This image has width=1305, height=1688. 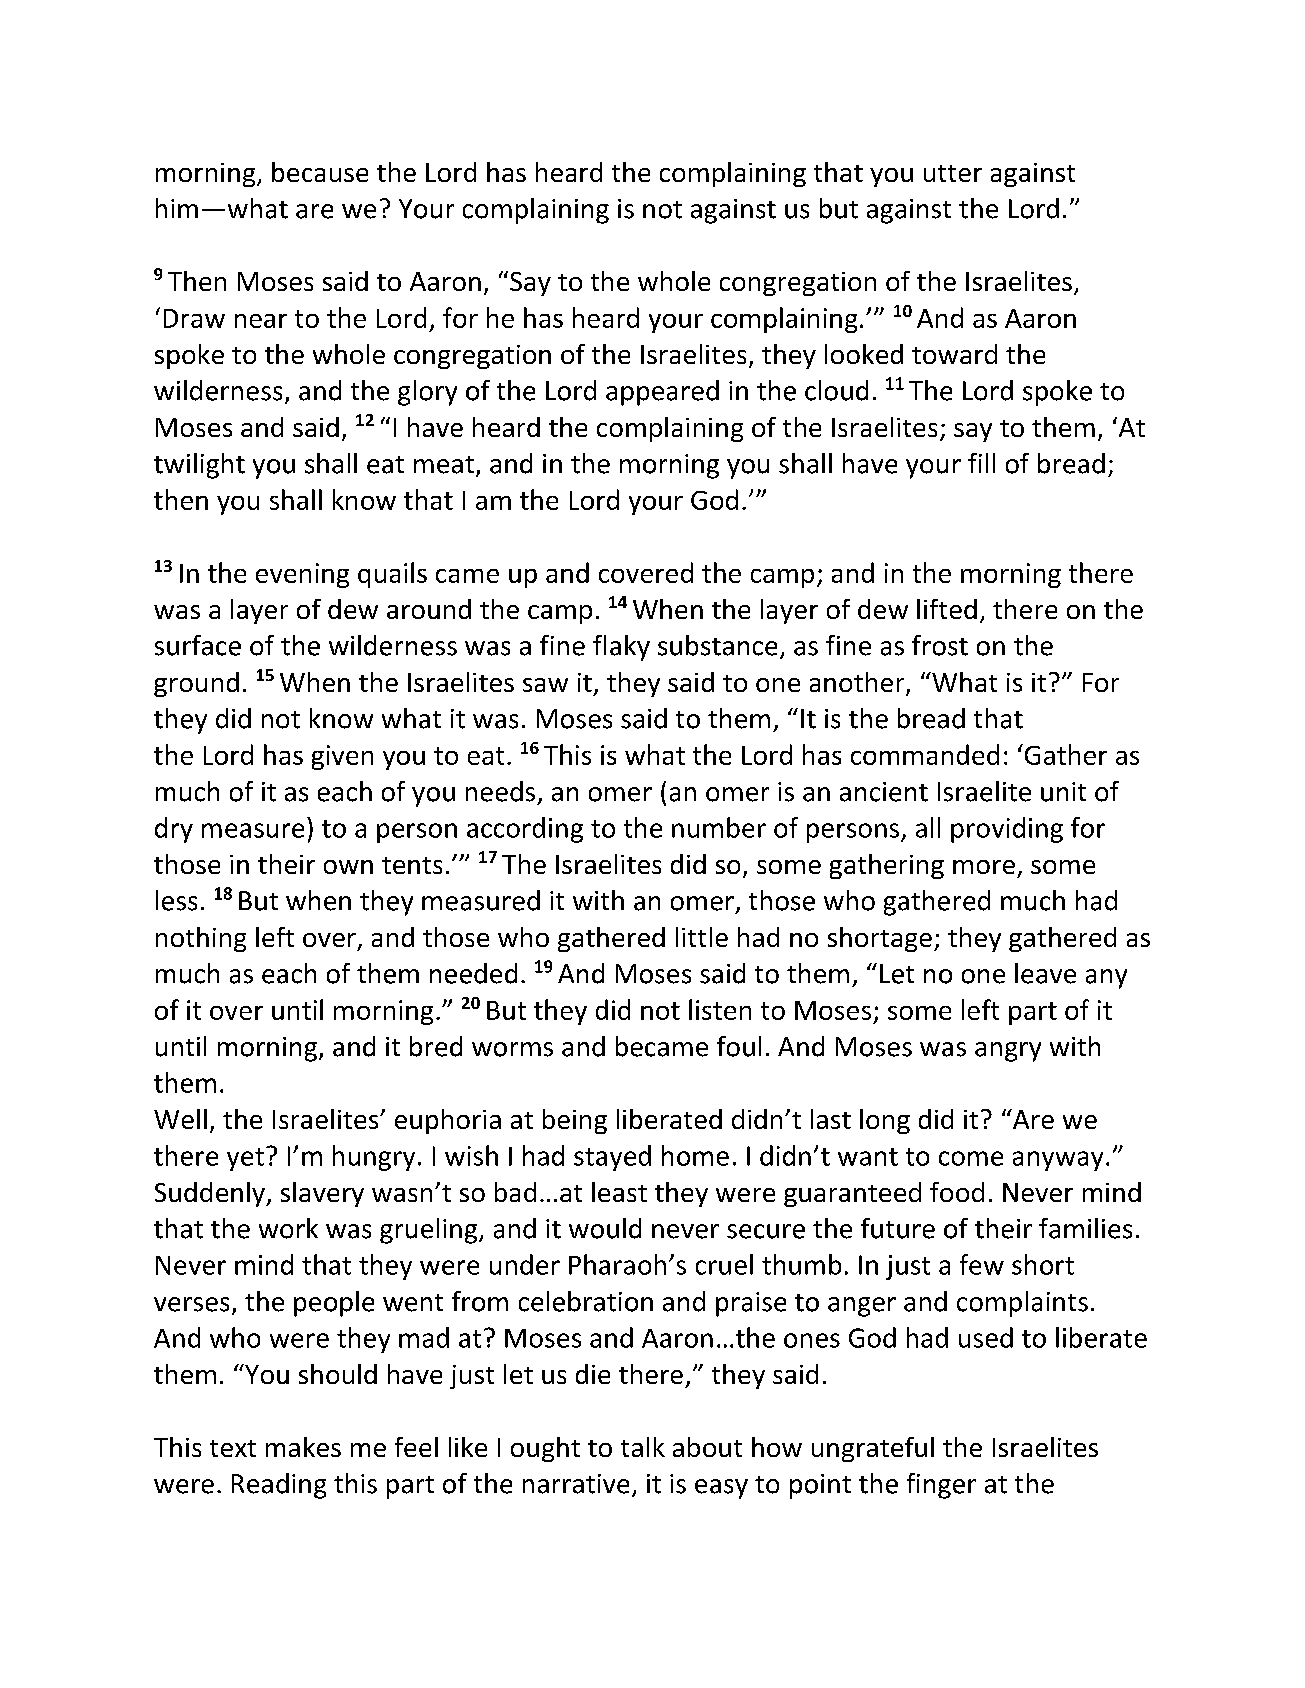 I want to click on utter, so click(x=953, y=173).
